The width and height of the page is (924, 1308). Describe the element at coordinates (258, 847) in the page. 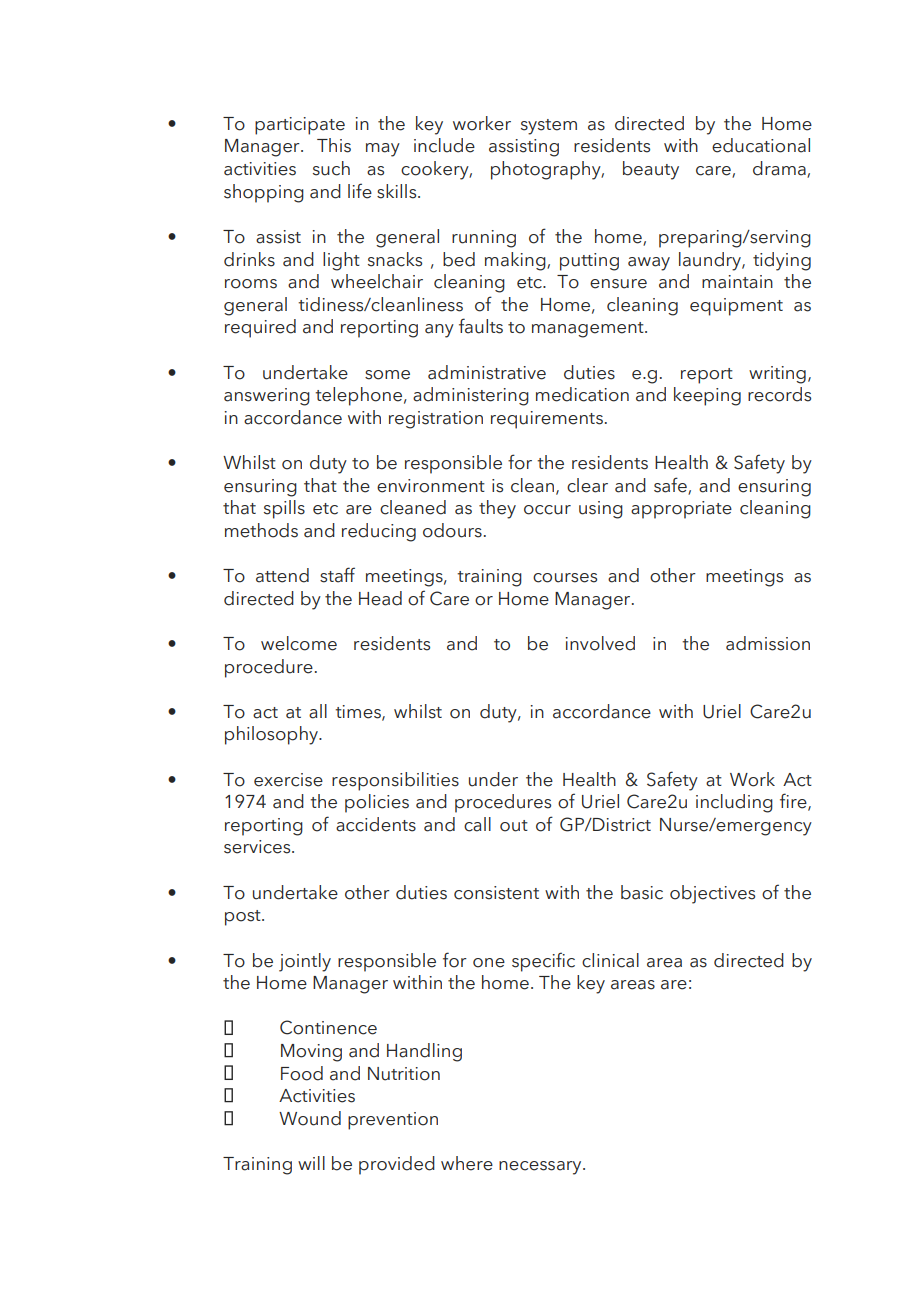

I see `services` at that location.
